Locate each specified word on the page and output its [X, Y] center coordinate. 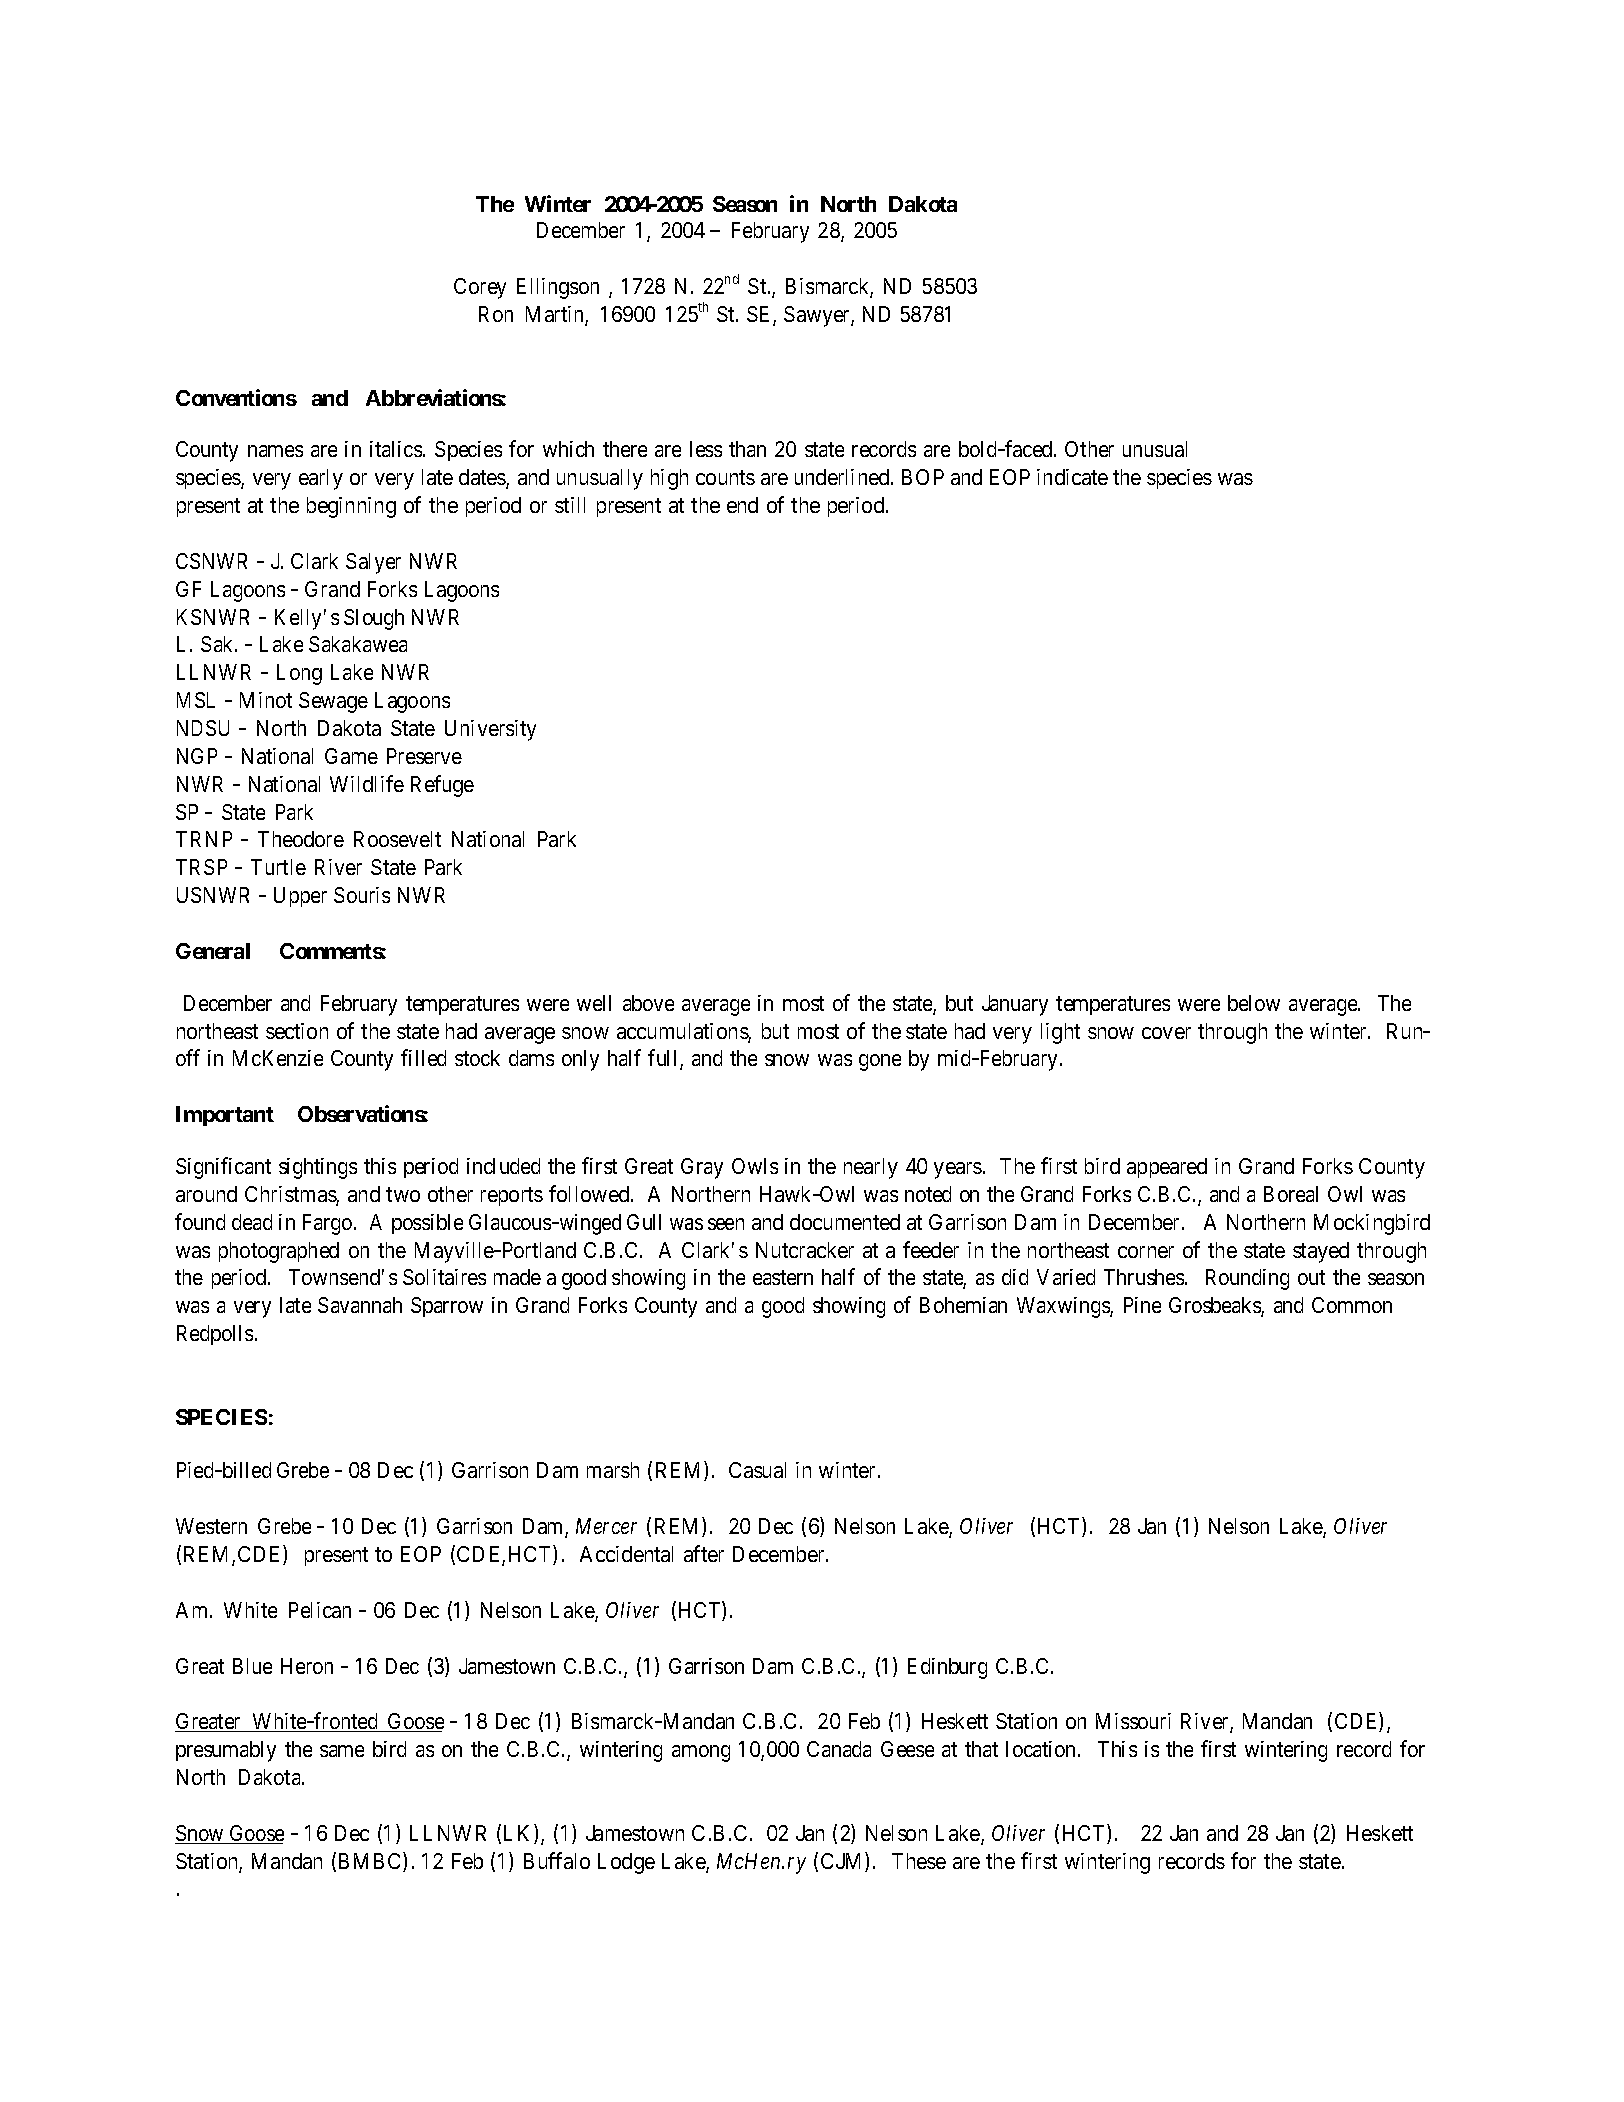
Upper [300, 897]
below [1254, 1003]
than [747, 449]
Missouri [1133, 1721]
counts [725, 478]
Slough [374, 619]
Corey [480, 288]
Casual [757, 1470]
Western [211, 1526]
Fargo [329, 1224]
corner [1146, 1252]
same [342, 1751]
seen [726, 1224]
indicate [1072, 477]
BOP [923, 477]
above [648, 1003]
